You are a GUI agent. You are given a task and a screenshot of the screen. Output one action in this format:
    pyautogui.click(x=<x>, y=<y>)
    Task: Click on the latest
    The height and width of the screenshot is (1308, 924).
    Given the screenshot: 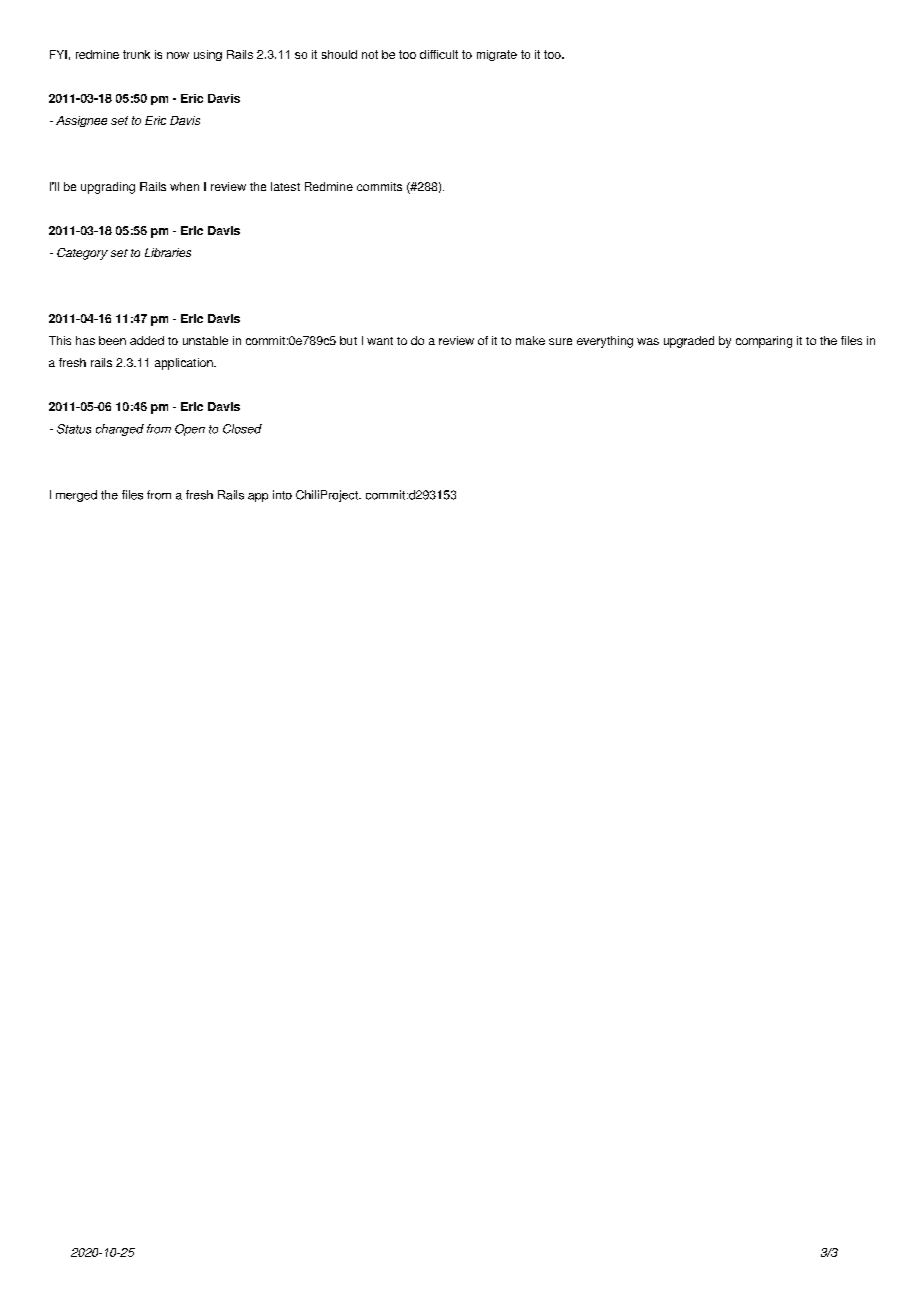 What is the action you would take?
    pyautogui.click(x=285, y=186)
